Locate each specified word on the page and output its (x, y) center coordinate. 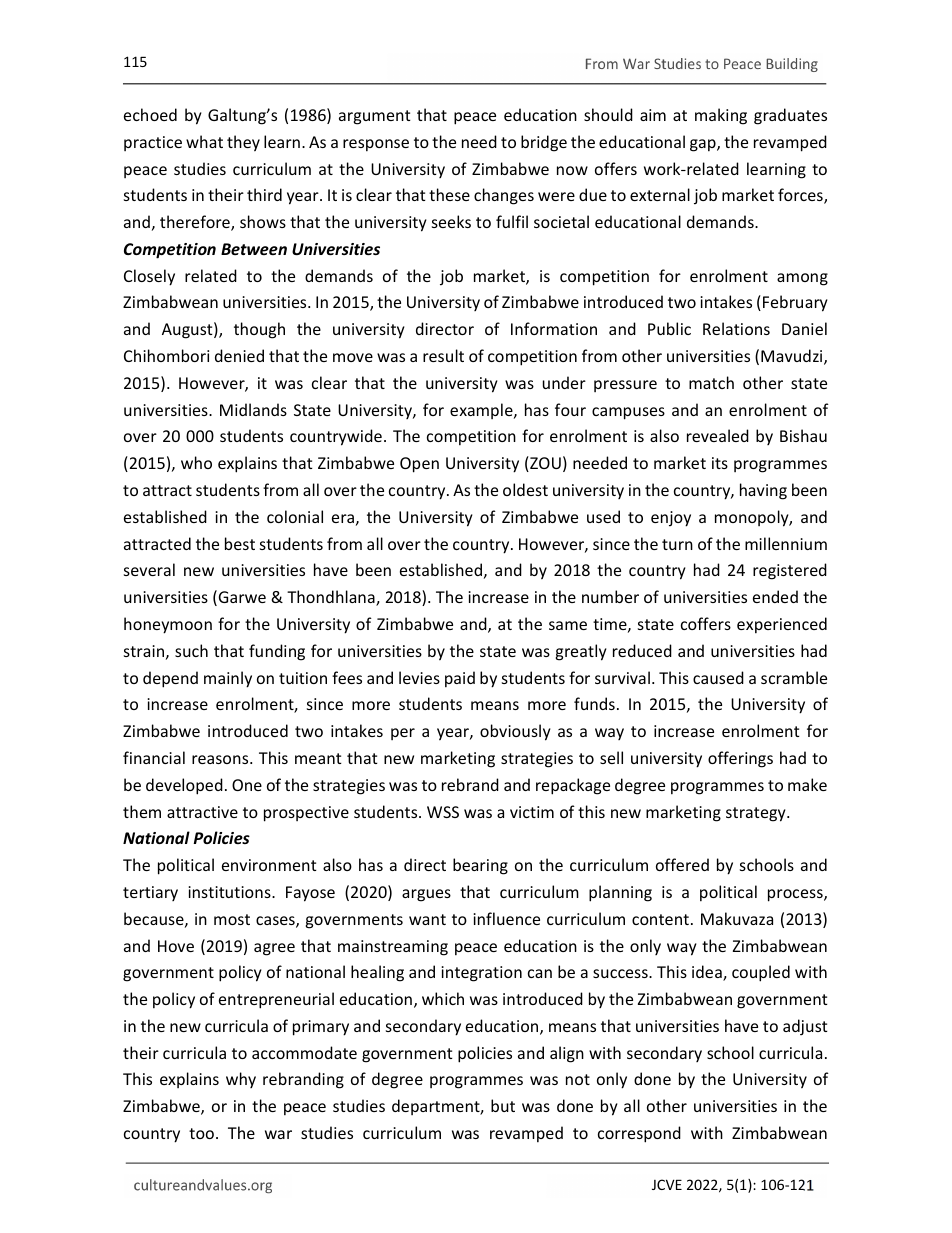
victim (532, 812)
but (503, 1105)
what (204, 141)
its (720, 463)
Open (419, 465)
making (721, 116)
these (449, 194)
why (241, 1080)
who (196, 462)
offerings (740, 759)
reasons (221, 759)
